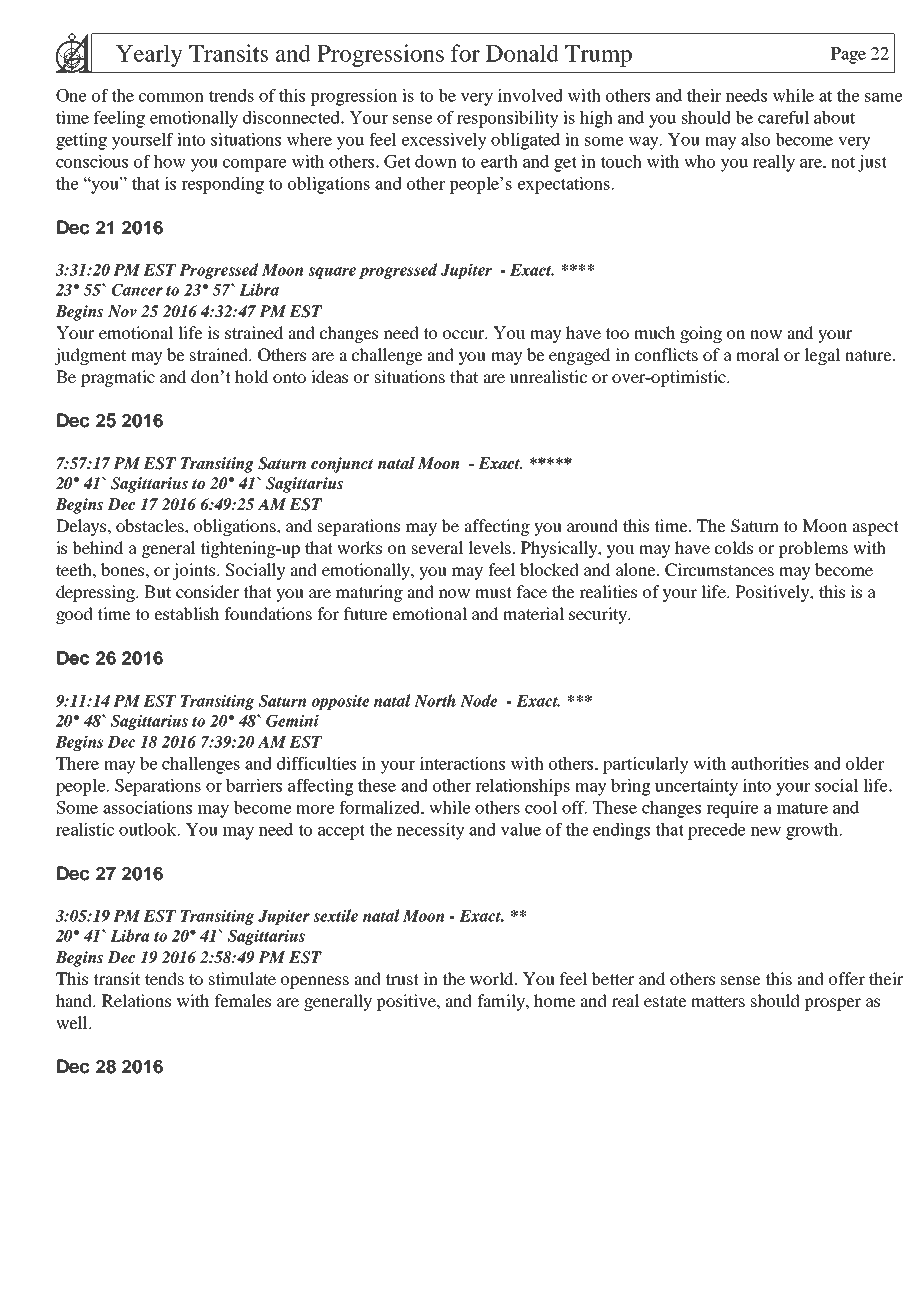  What do you see at coordinates (151, 525) in the page?
I see `obstacles` at bounding box center [151, 525].
